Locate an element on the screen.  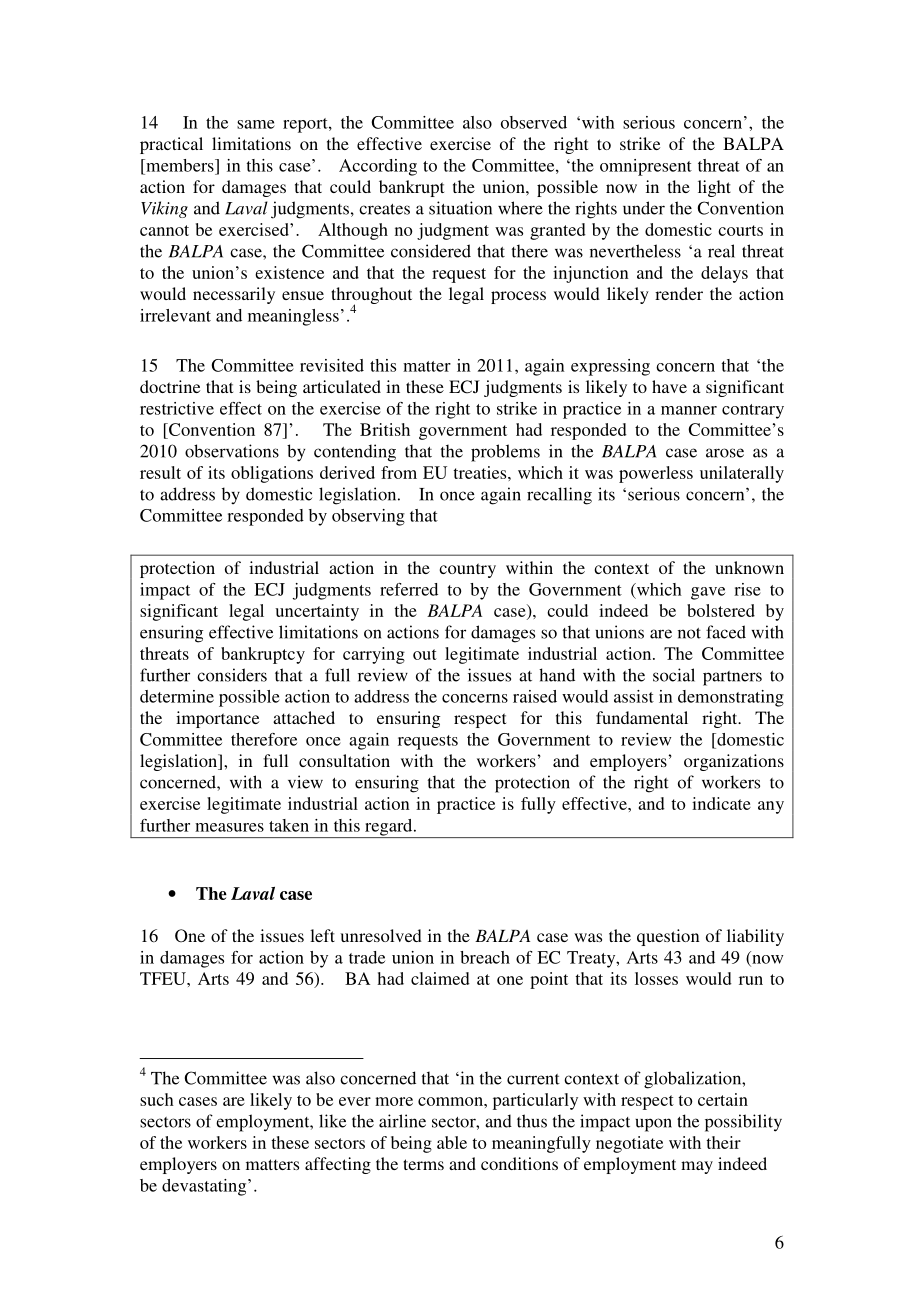
manner is located at coordinates (689, 410).
